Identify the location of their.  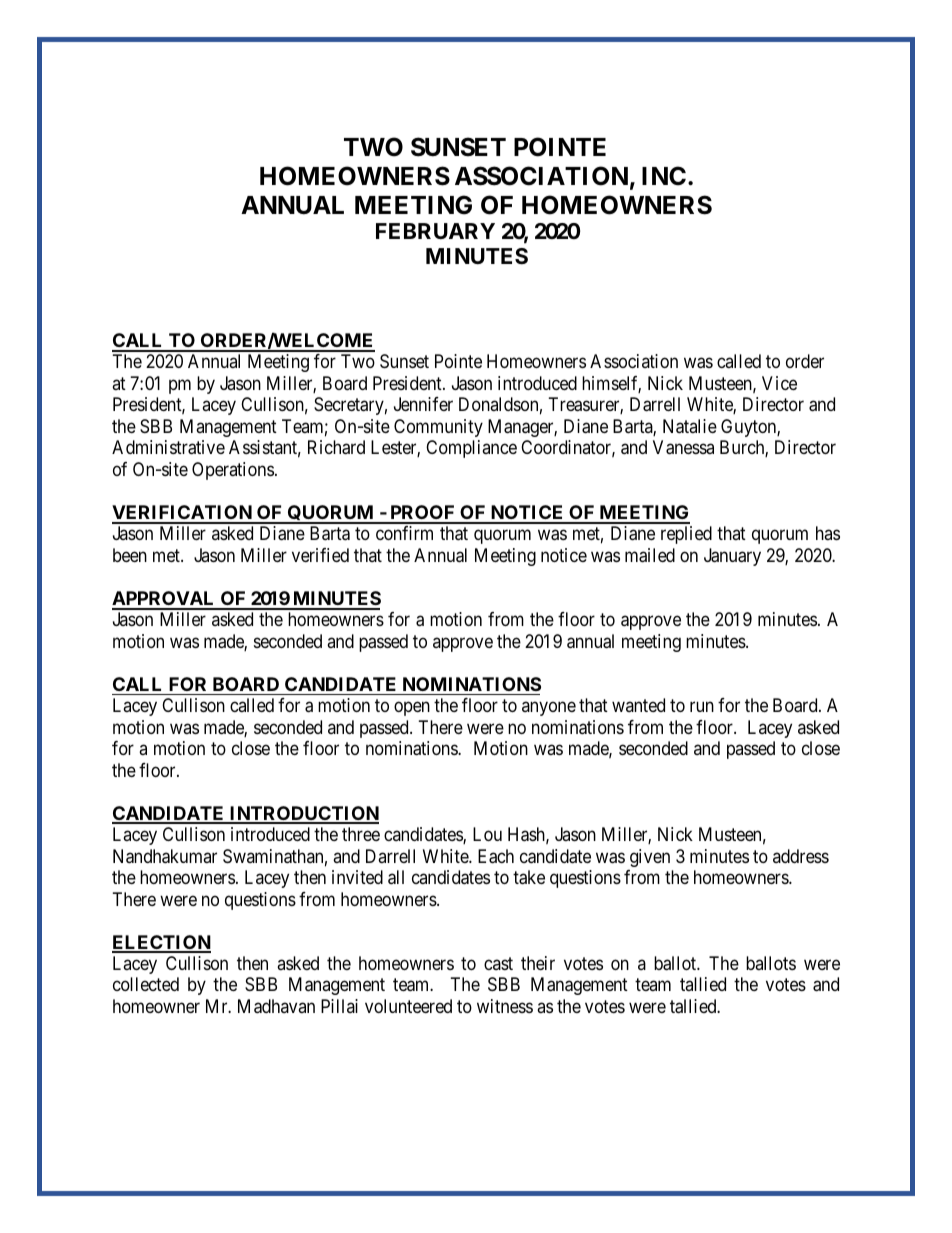
(538, 963).
